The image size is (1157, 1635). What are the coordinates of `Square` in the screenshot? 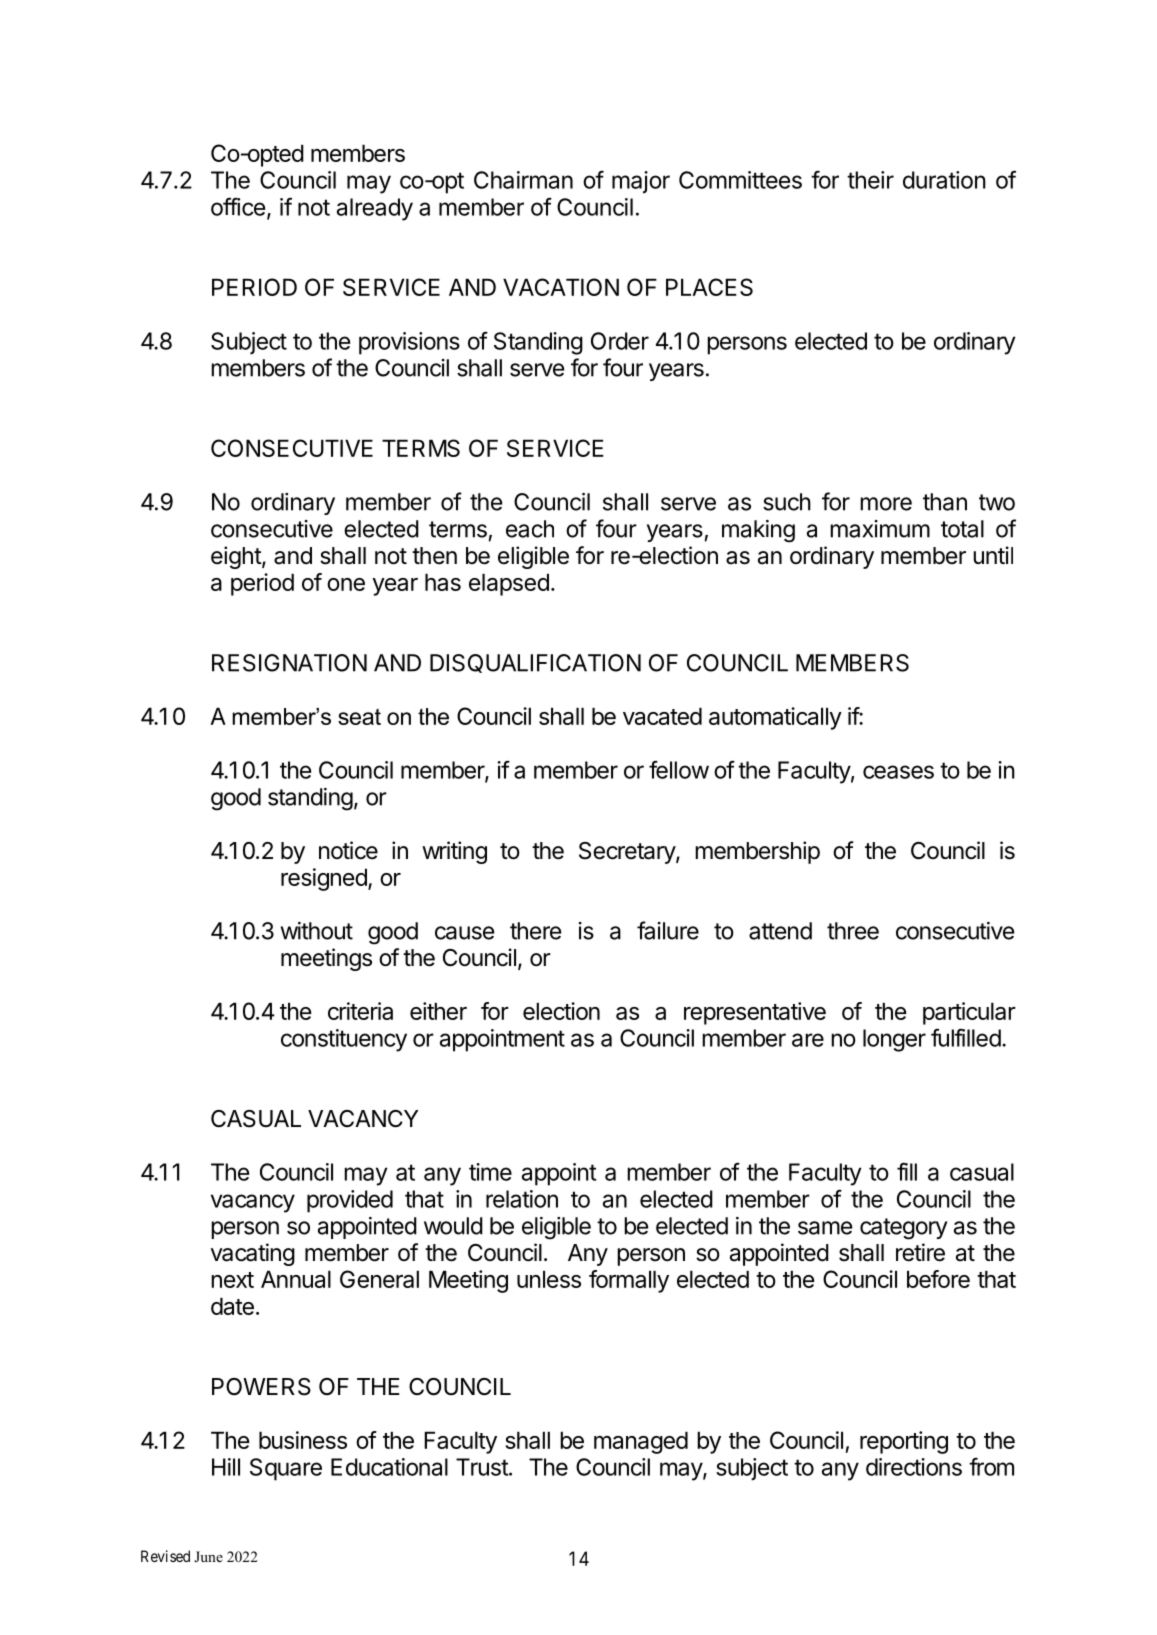 It's located at (286, 1469).
